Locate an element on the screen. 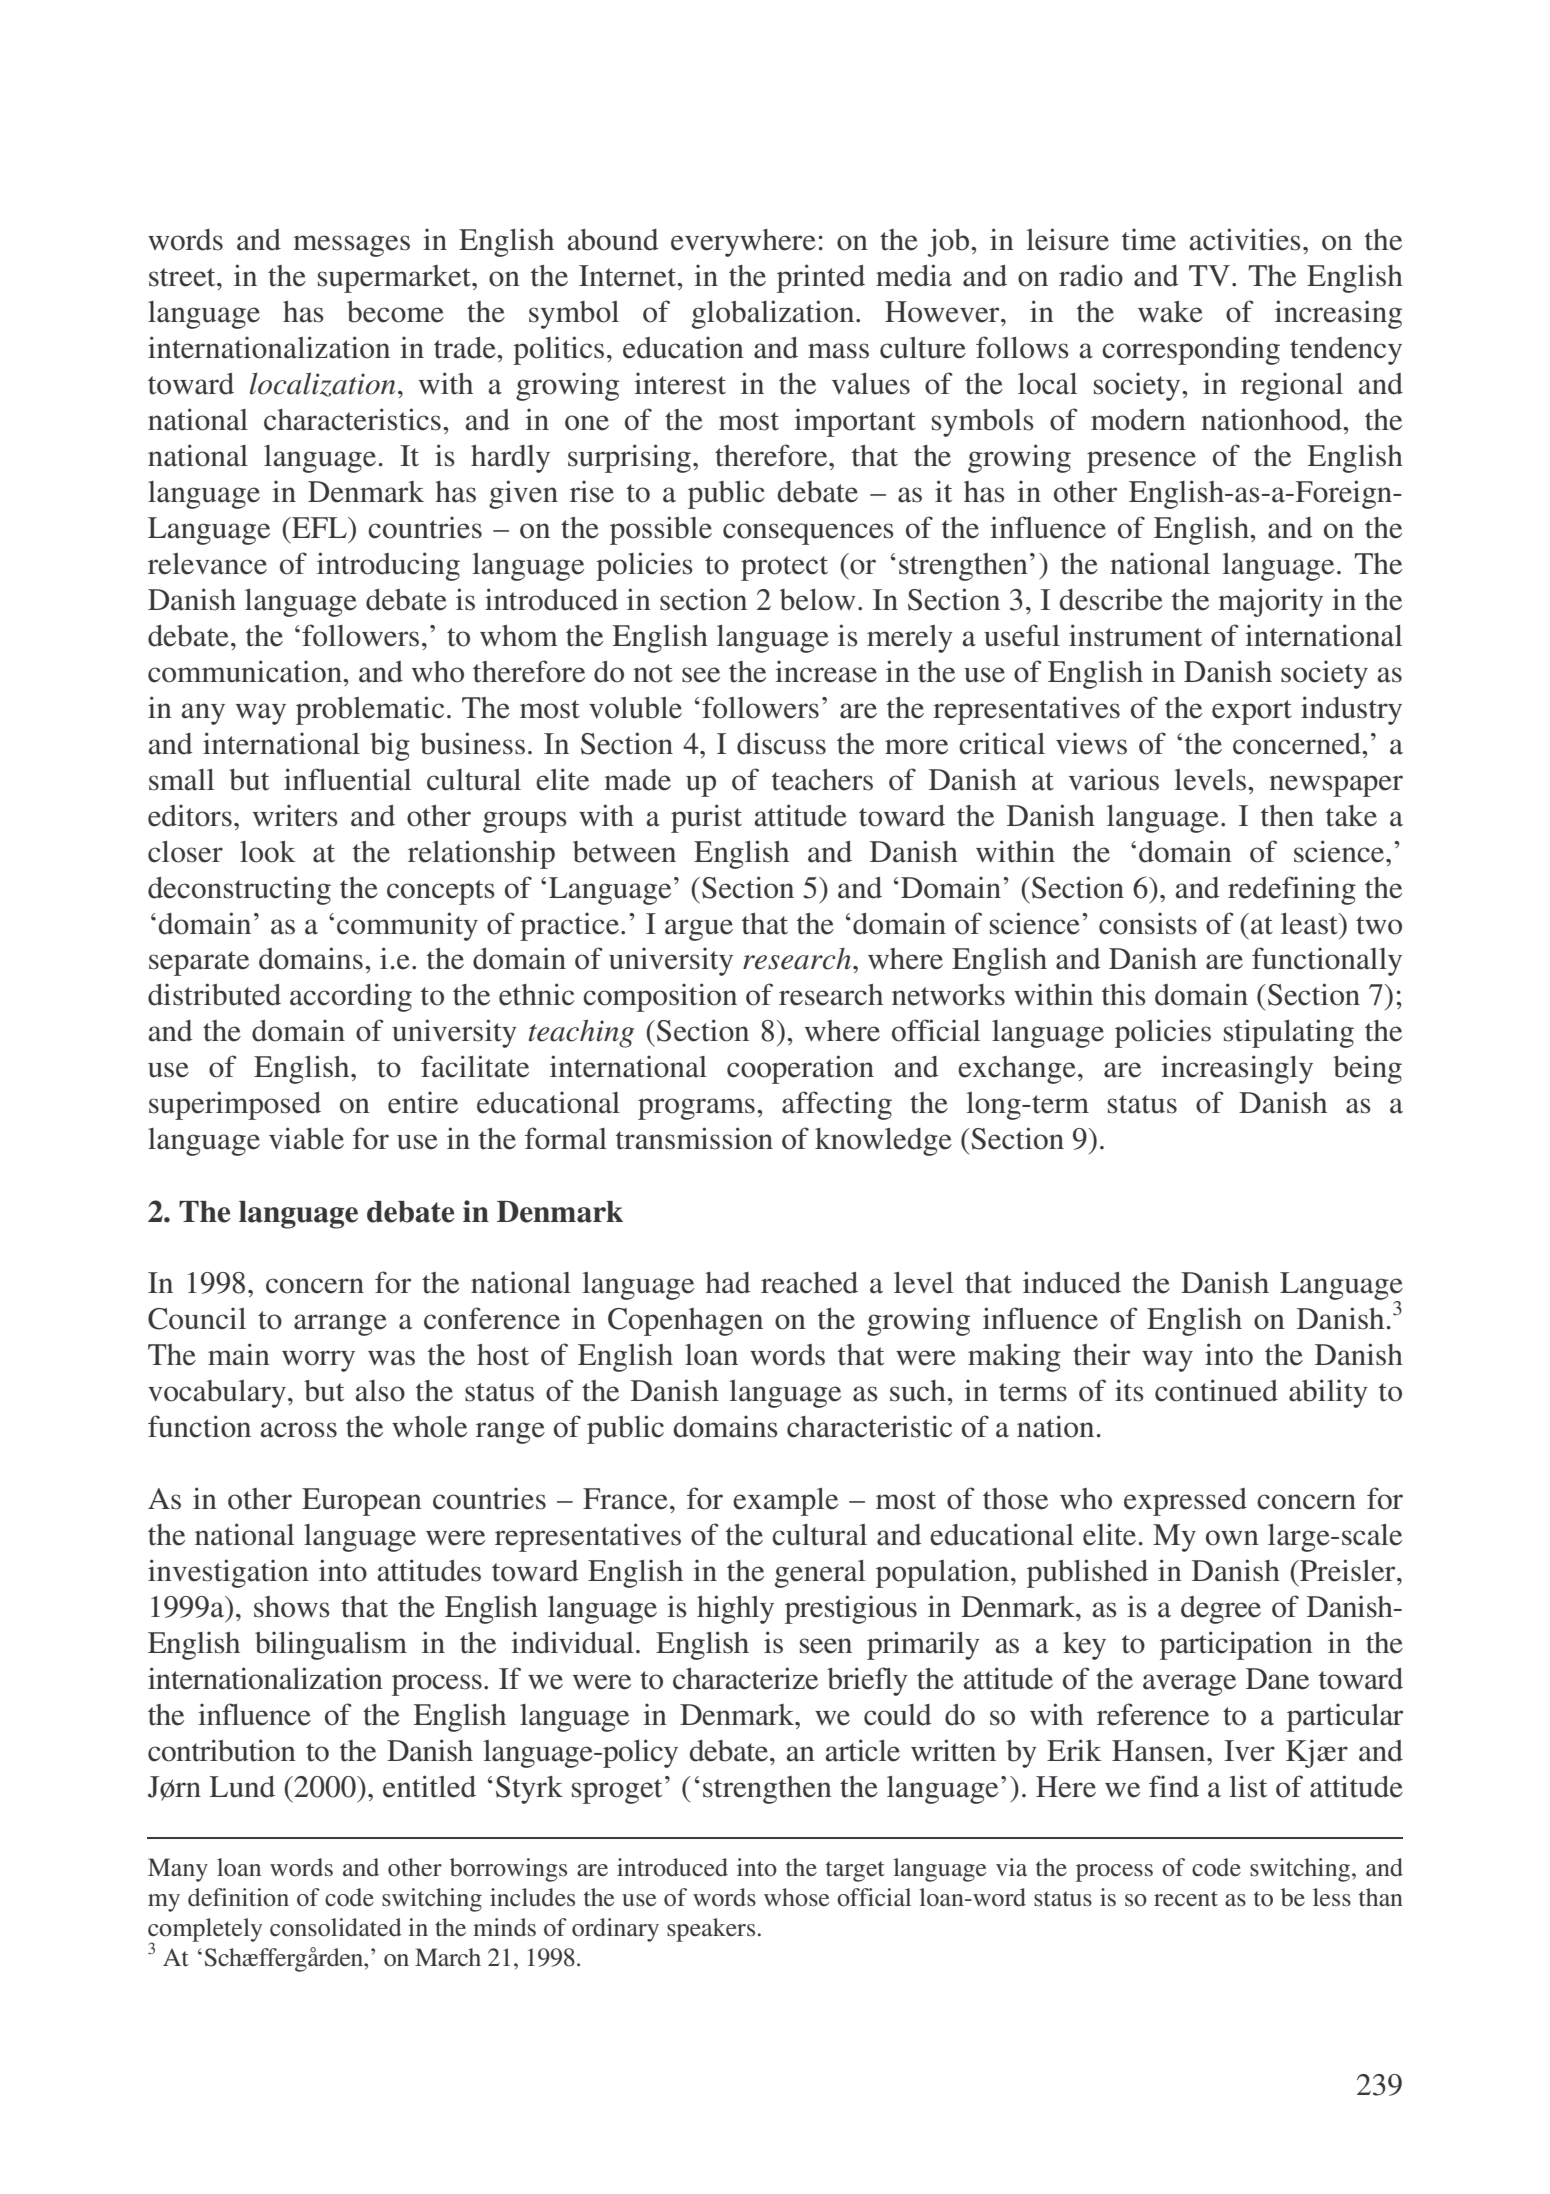 The width and height of the screenshot is (1550, 2194). stipulating is located at coordinates (1289, 1033).
